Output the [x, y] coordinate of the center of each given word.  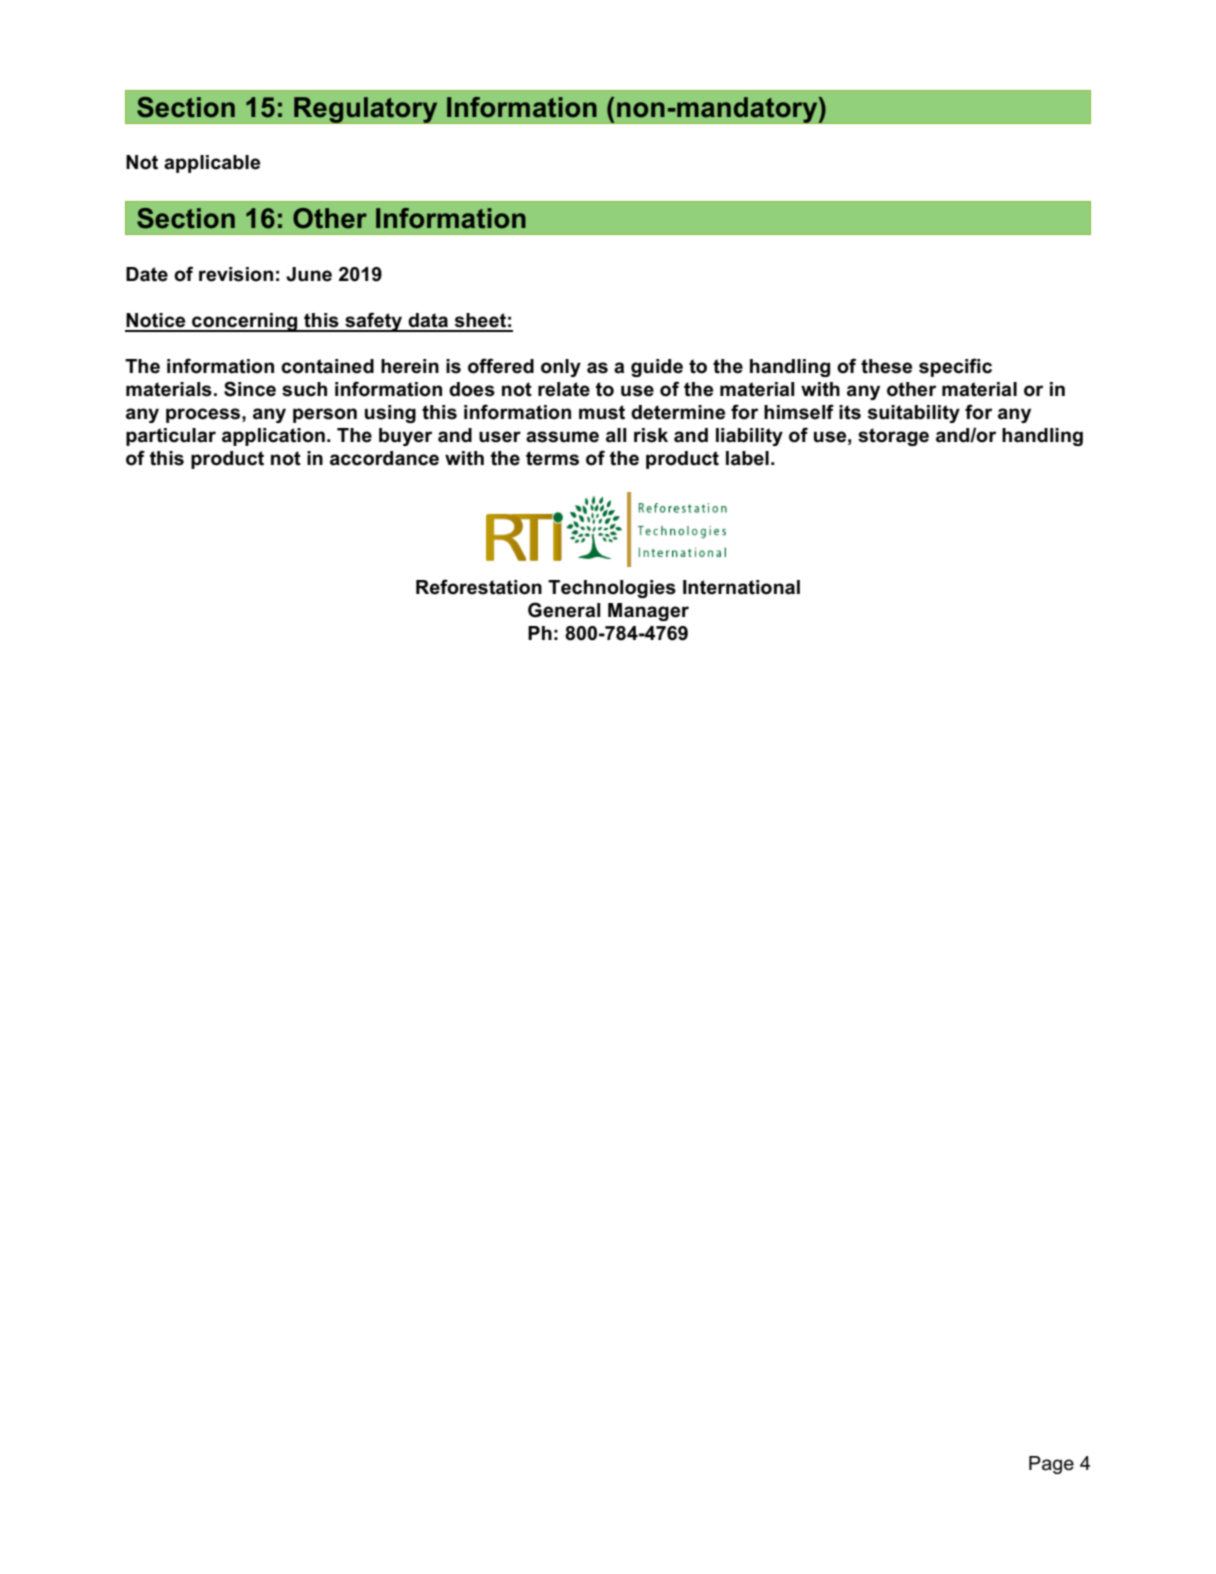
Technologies [612, 589]
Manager [648, 612]
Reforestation [479, 587]
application [273, 437]
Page [1051, 1465]
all [616, 435]
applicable [212, 164]
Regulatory [366, 110]
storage [893, 437]
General [564, 610]
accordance [384, 458]
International [741, 587]
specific [955, 367]
